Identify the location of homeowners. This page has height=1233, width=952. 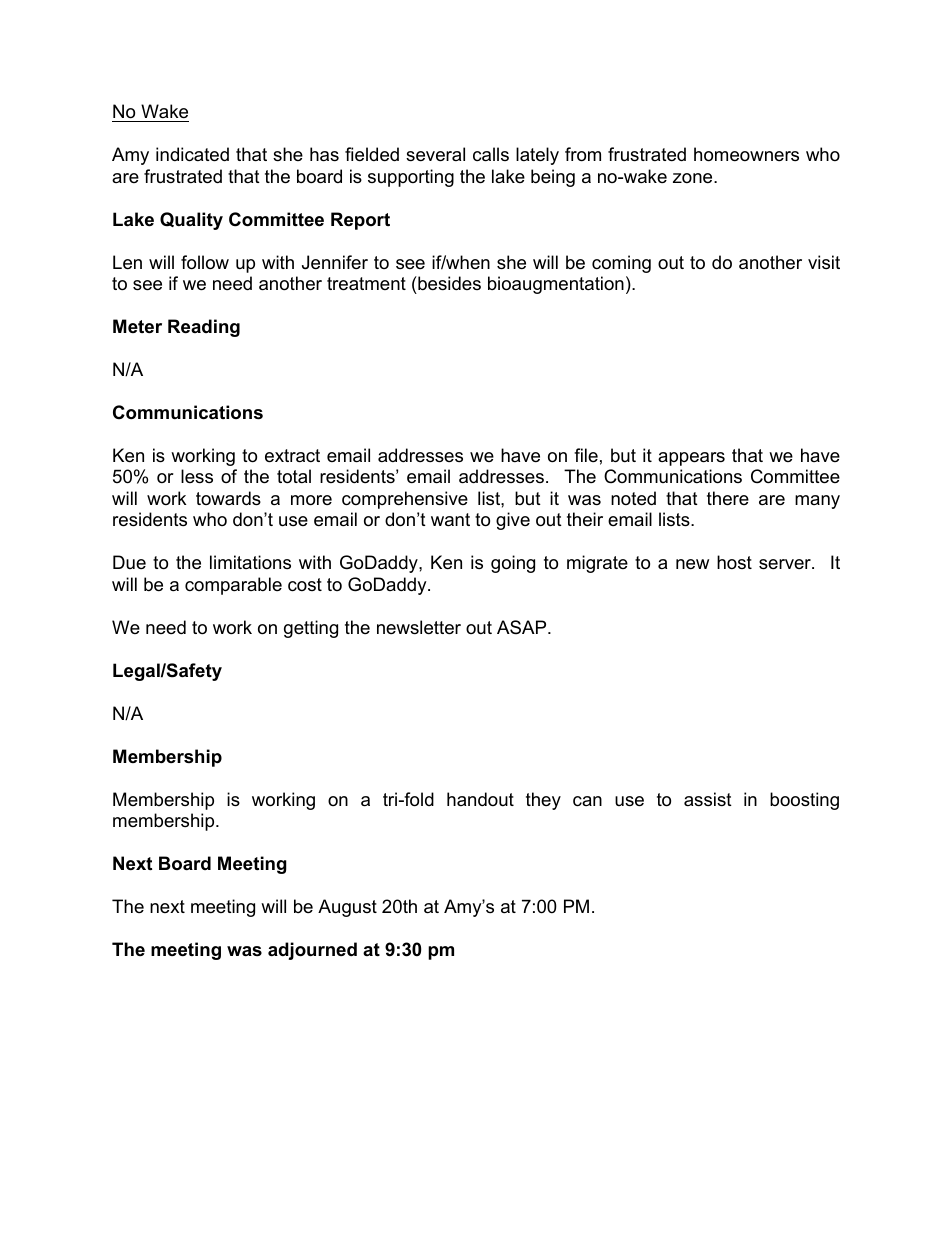
(746, 154).
